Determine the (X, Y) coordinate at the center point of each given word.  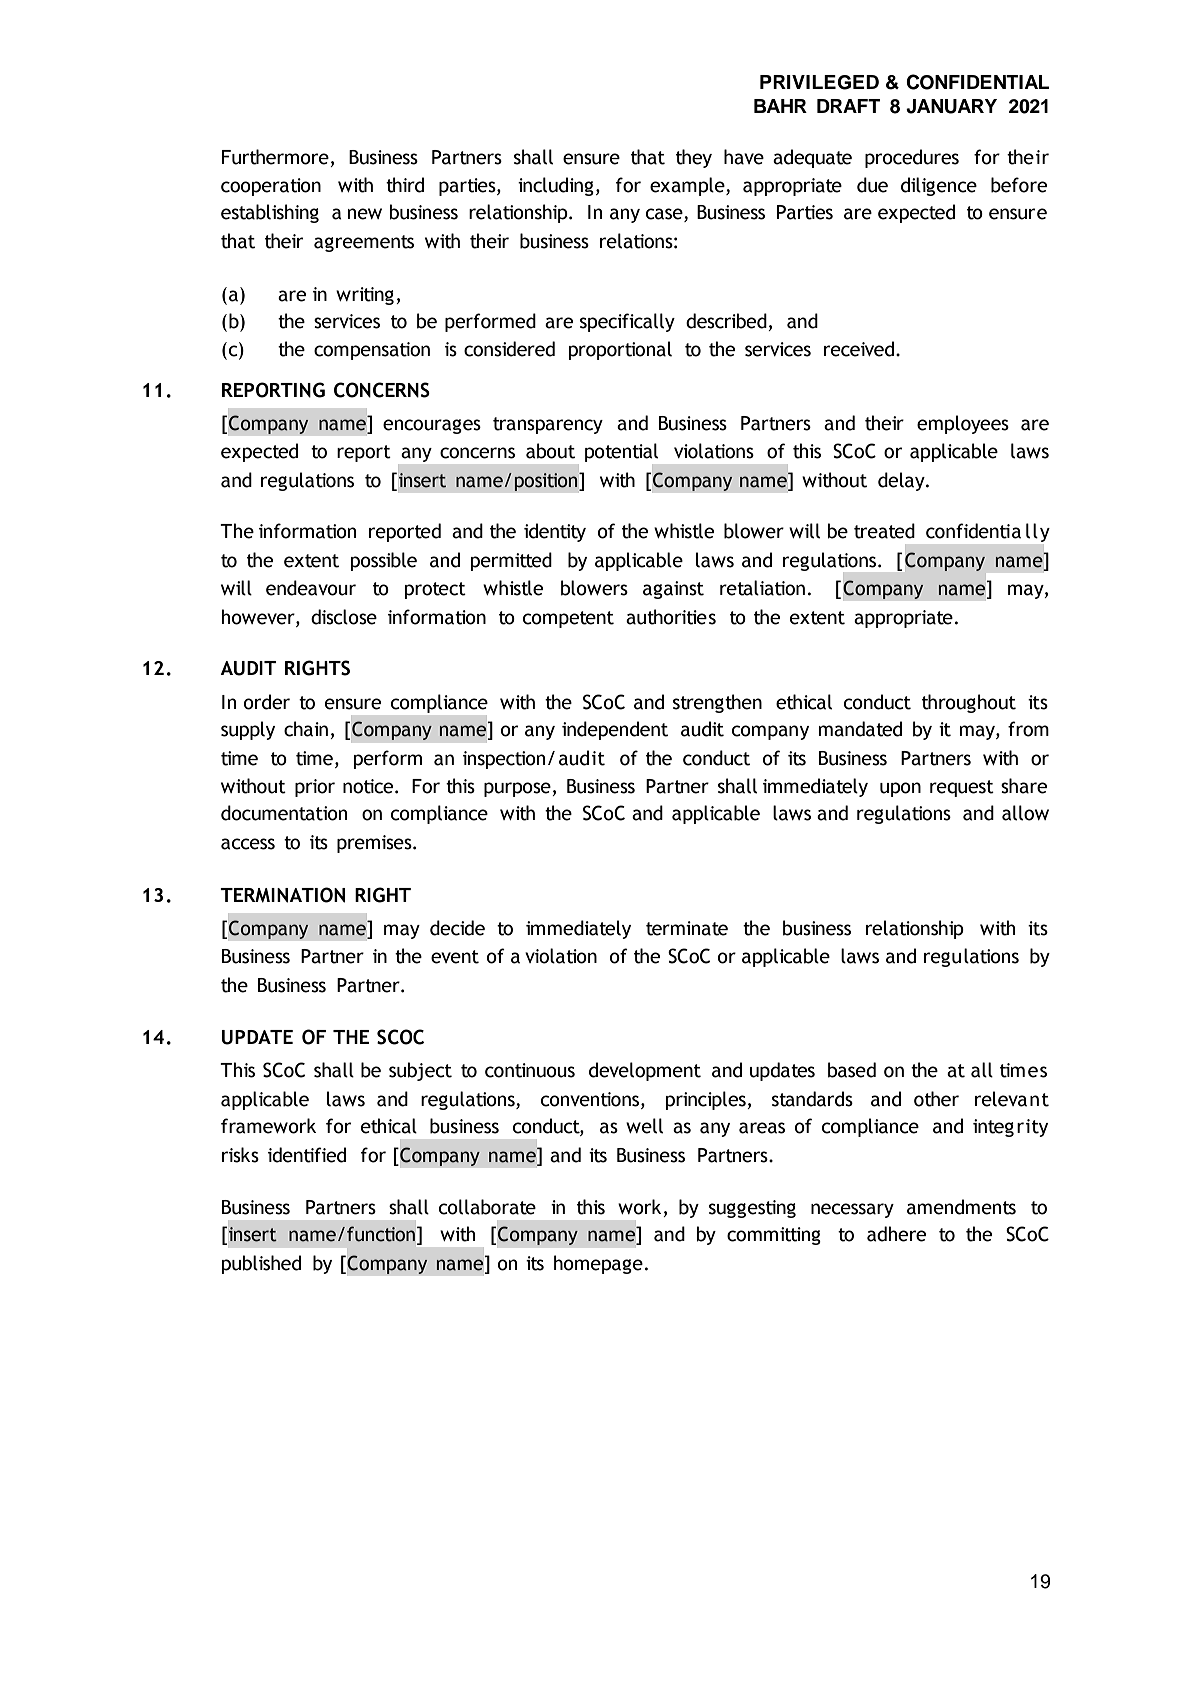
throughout (969, 703)
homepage (598, 1264)
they (694, 158)
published (261, 1264)
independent (615, 730)
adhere (896, 1234)
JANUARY (951, 106)
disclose (344, 617)
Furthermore (275, 157)
